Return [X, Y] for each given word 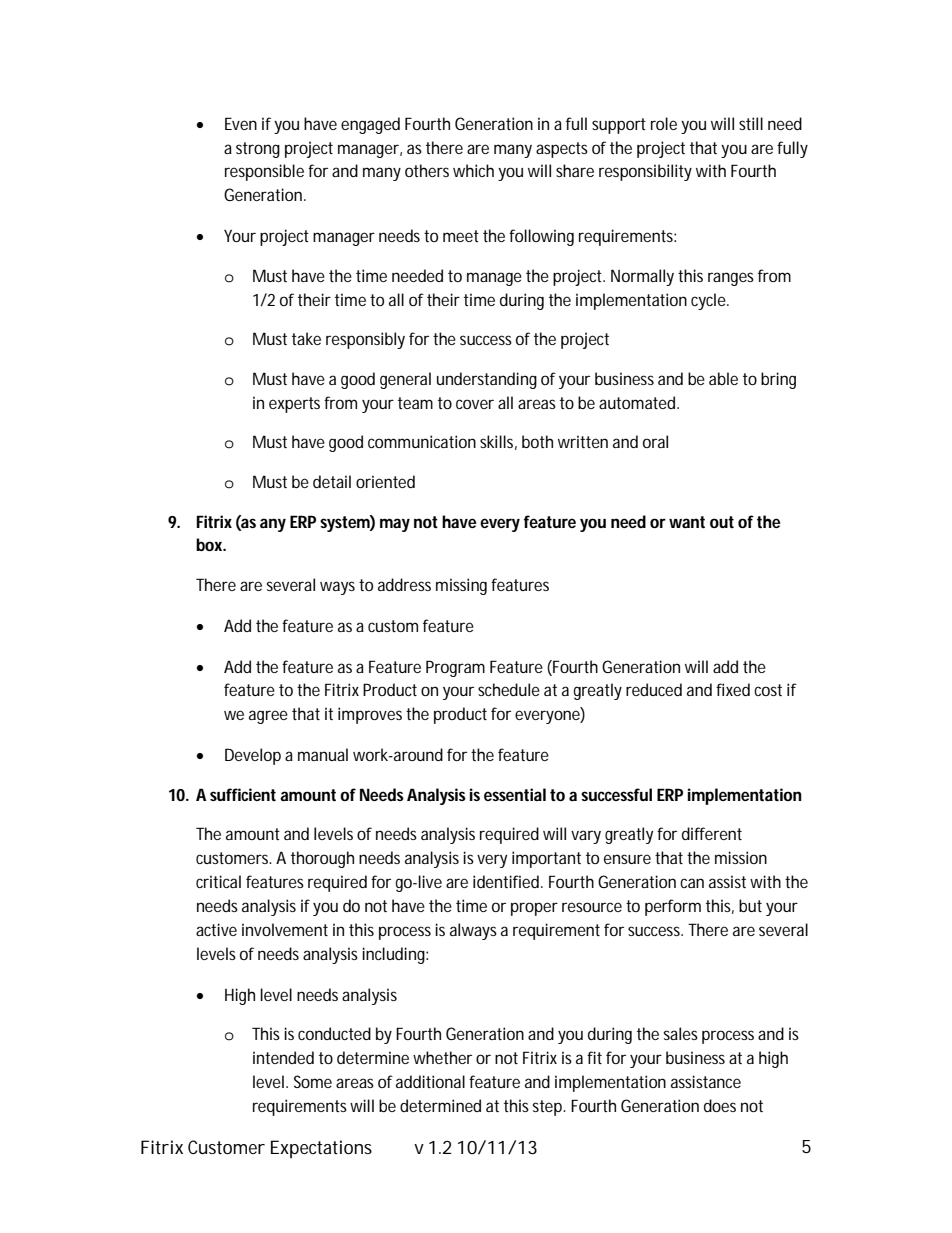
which [473, 170]
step [549, 1108]
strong [258, 150]
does [720, 1105]
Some [313, 1081]
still [751, 123]
